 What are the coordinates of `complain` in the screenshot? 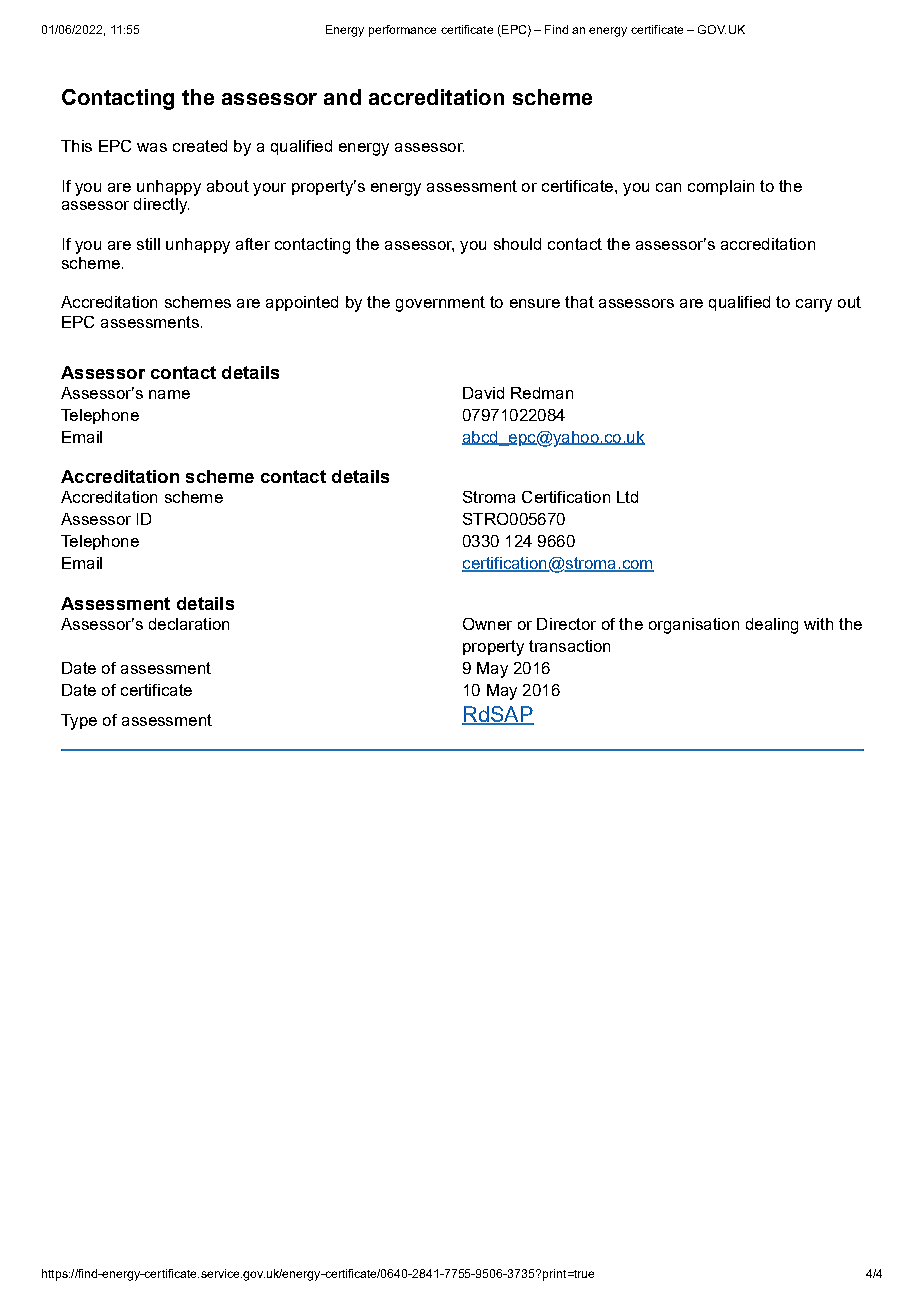 It's located at (721, 187).
